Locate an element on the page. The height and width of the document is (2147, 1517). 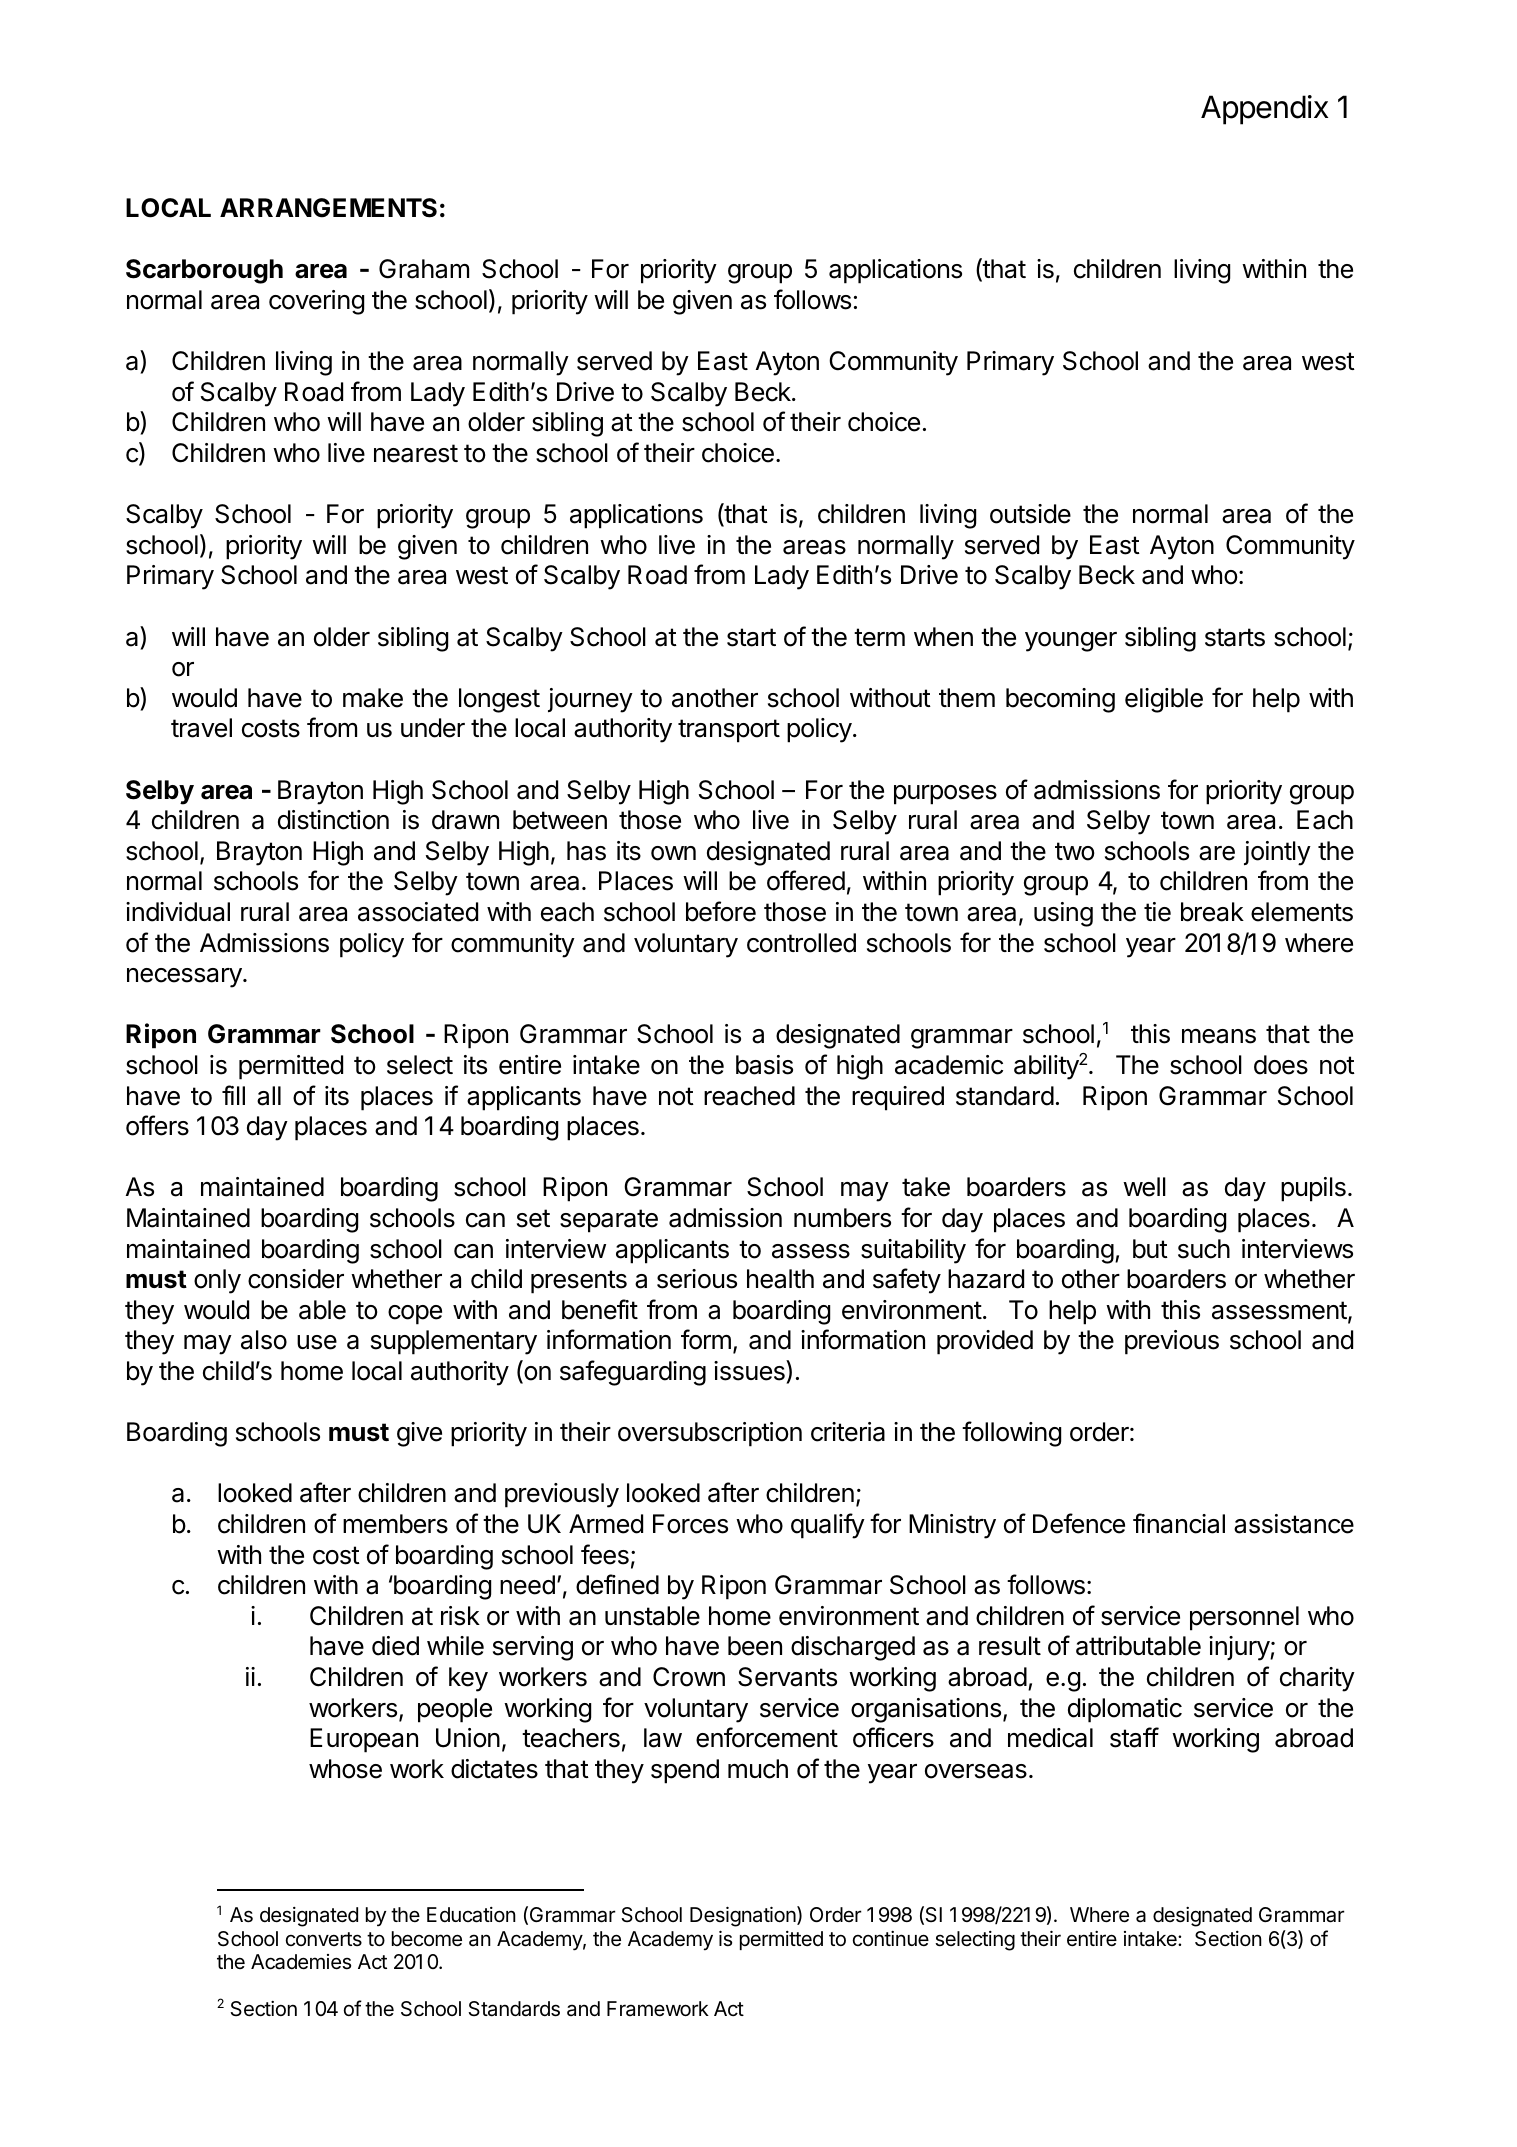
basis is located at coordinates (764, 1065).
